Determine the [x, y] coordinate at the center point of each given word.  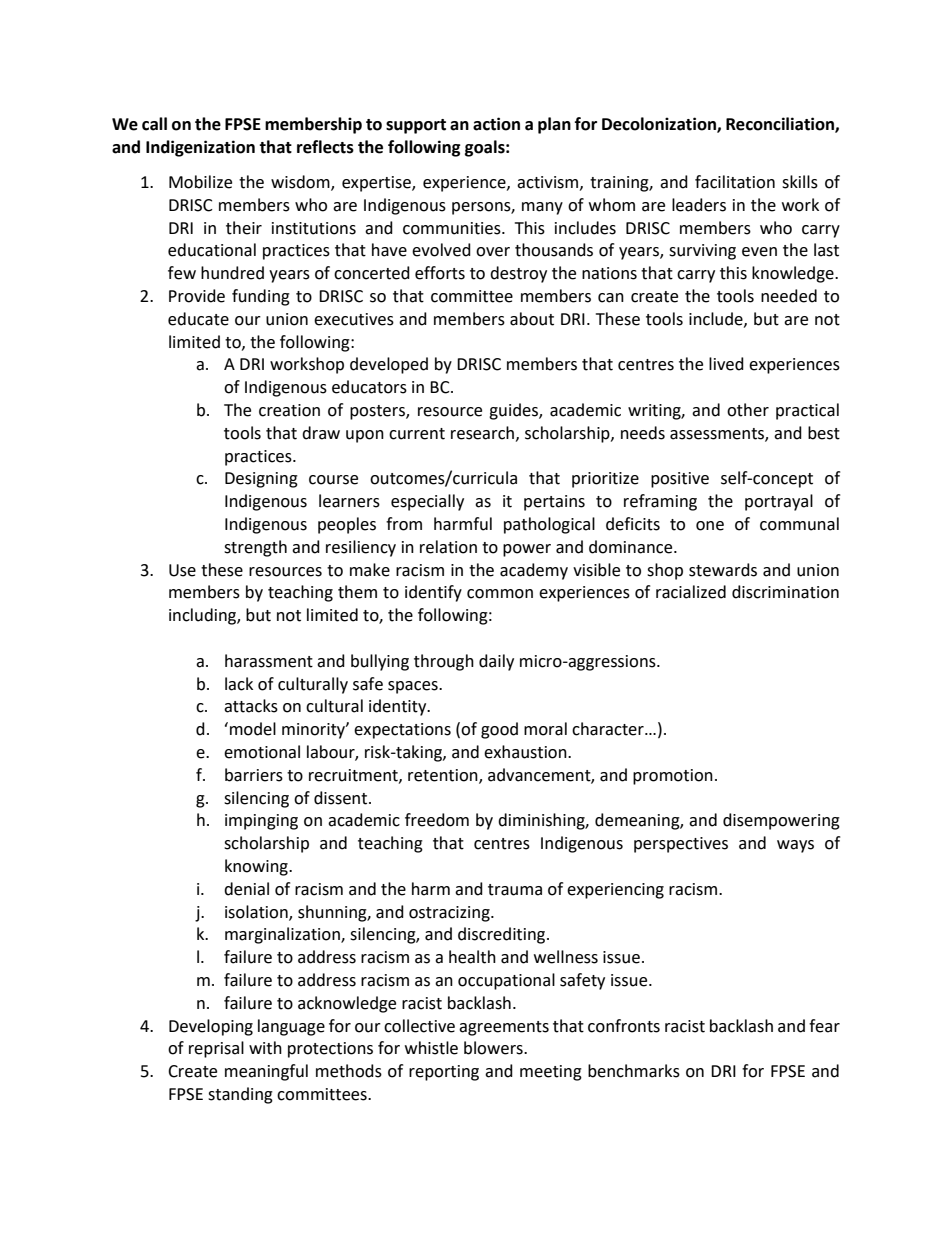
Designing [261, 480]
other [748, 410]
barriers [254, 775]
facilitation [735, 182]
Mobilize [200, 182]
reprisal [216, 1049]
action [496, 124]
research [484, 433]
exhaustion [526, 752]
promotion [673, 777]
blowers [494, 1048]
